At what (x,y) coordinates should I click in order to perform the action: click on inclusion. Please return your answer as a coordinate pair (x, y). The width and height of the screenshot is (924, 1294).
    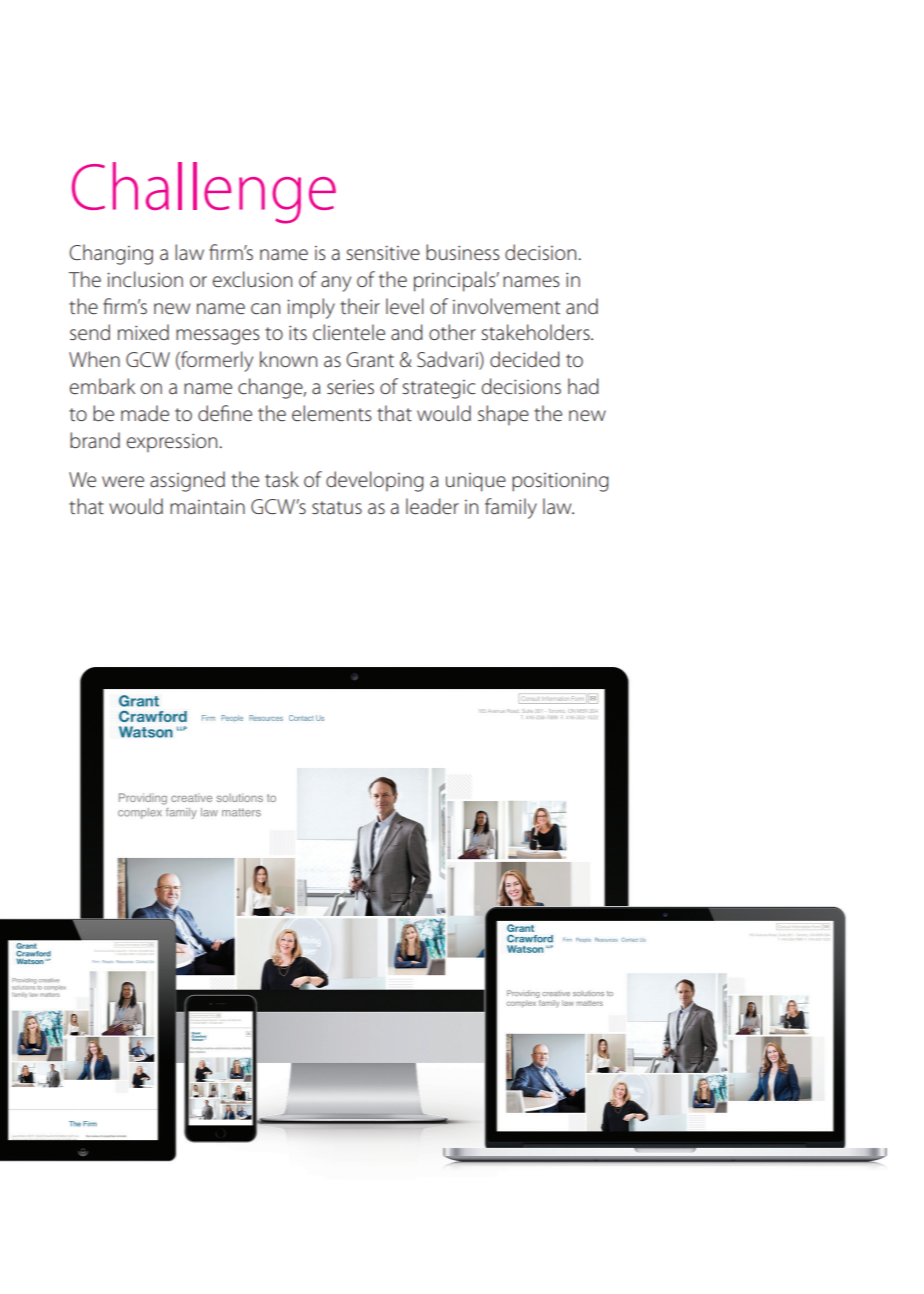
    Looking at the image, I should click on (145, 279).
